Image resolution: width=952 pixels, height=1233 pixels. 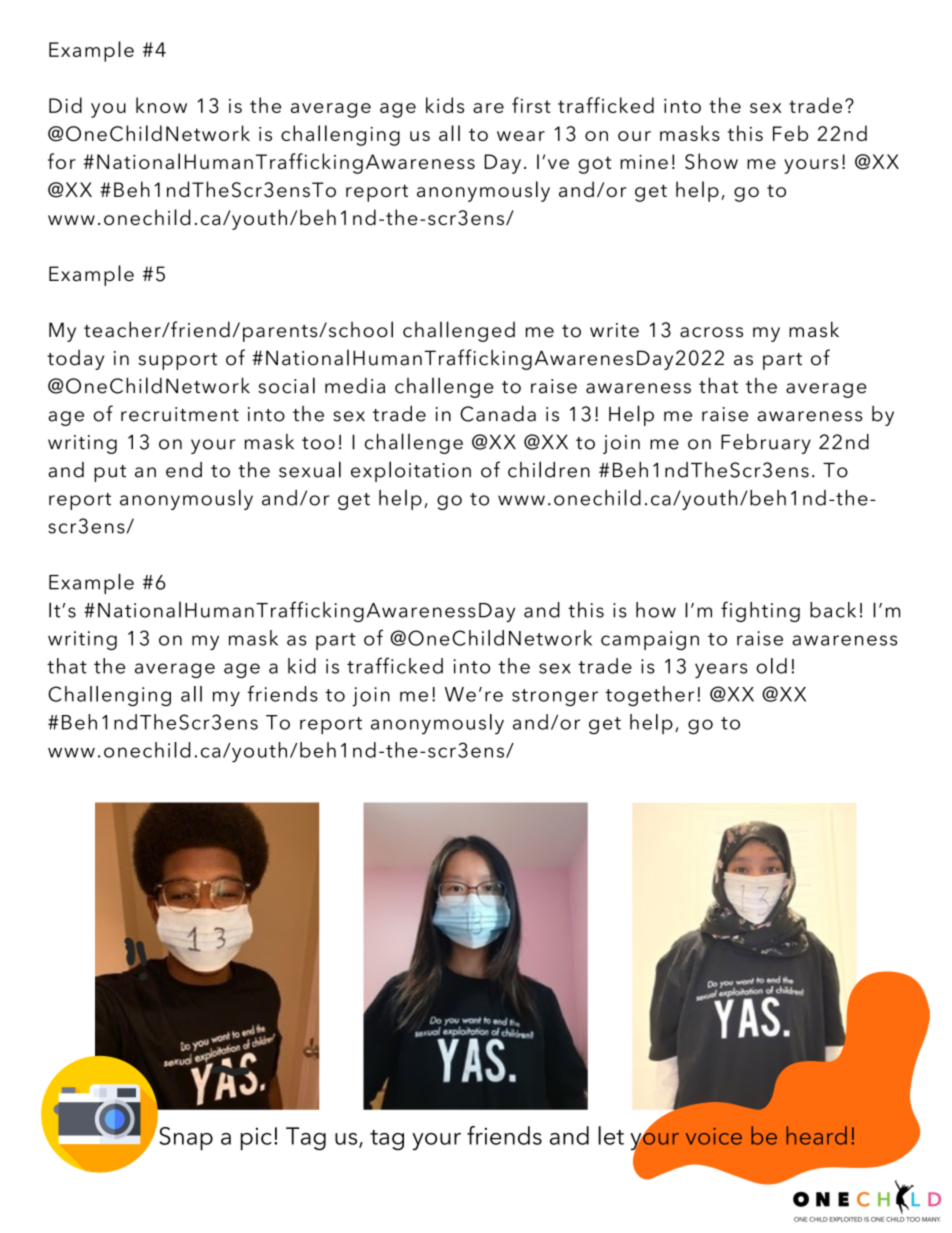 I want to click on together, so click(x=649, y=696).
